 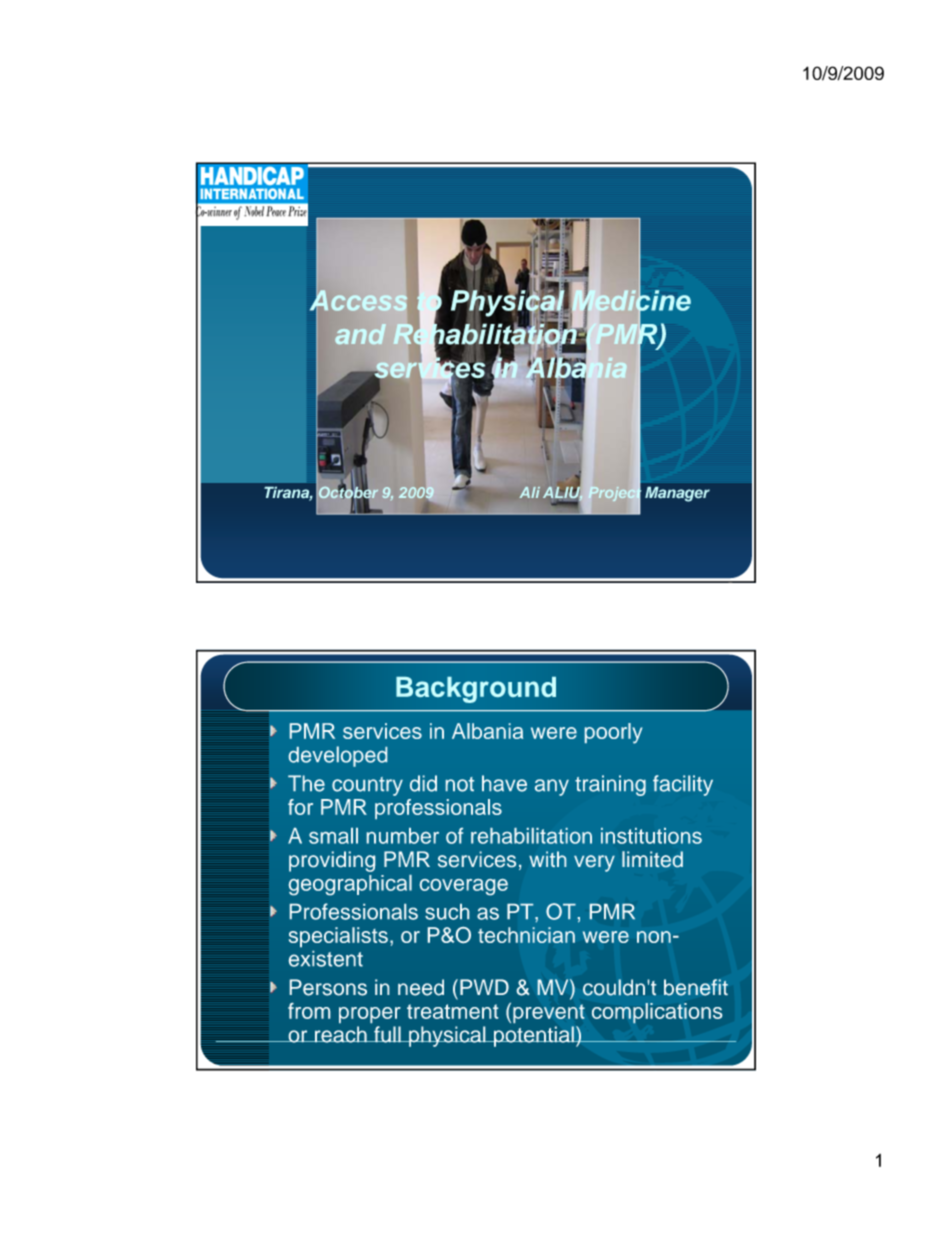 What do you see at coordinates (476, 690) in the screenshot?
I see `Background` at bounding box center [476, 690].
